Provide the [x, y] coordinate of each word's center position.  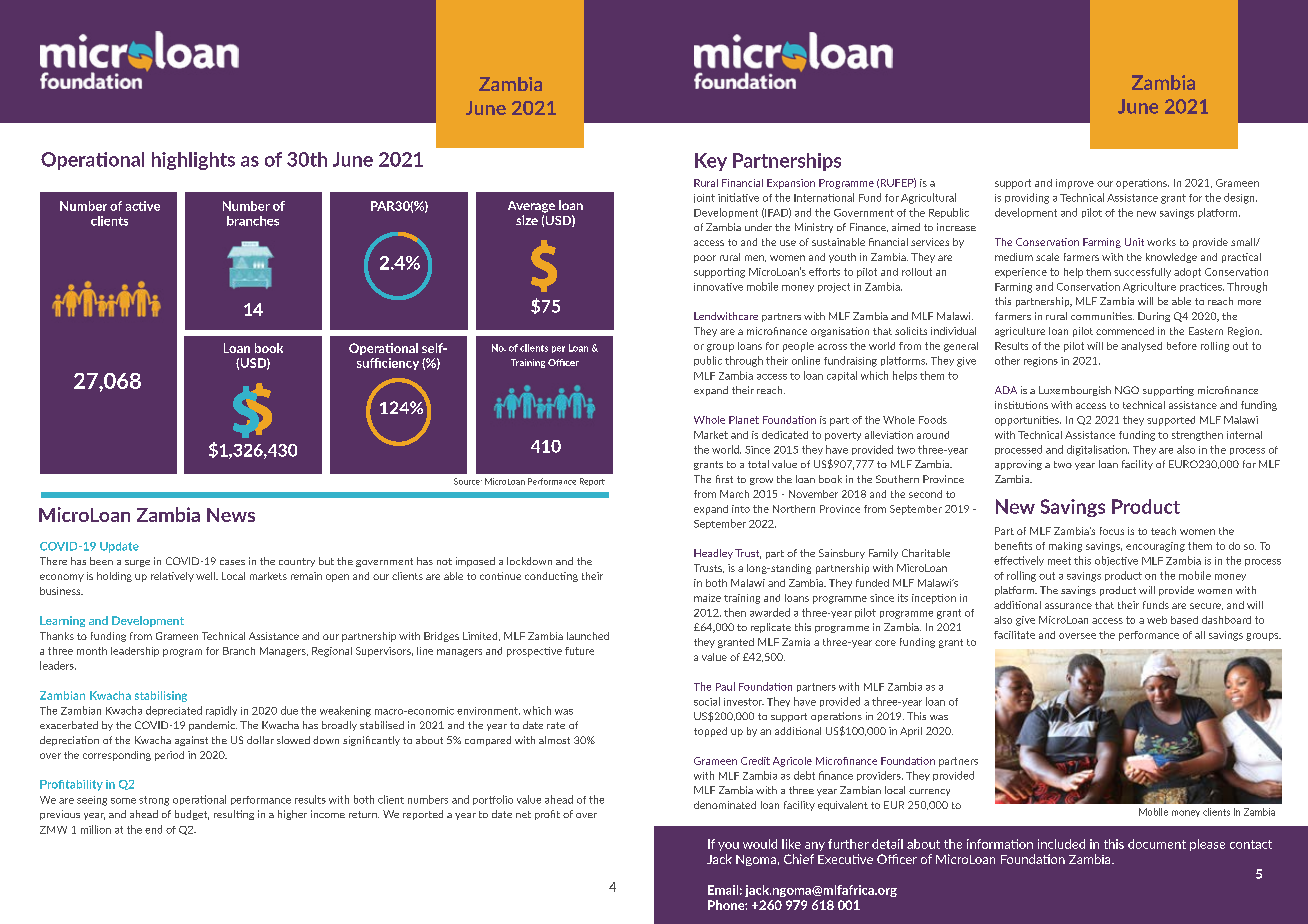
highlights [193, 161]
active [143, 206]
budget [192, 815]
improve [1075, 184]
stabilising [161, 696]
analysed [1141, 347]
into [741, 509]
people [798, 347]
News [231, 515]
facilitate [1014, 635]
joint [704, 198]
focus [1112, 531]
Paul [725, 686]
